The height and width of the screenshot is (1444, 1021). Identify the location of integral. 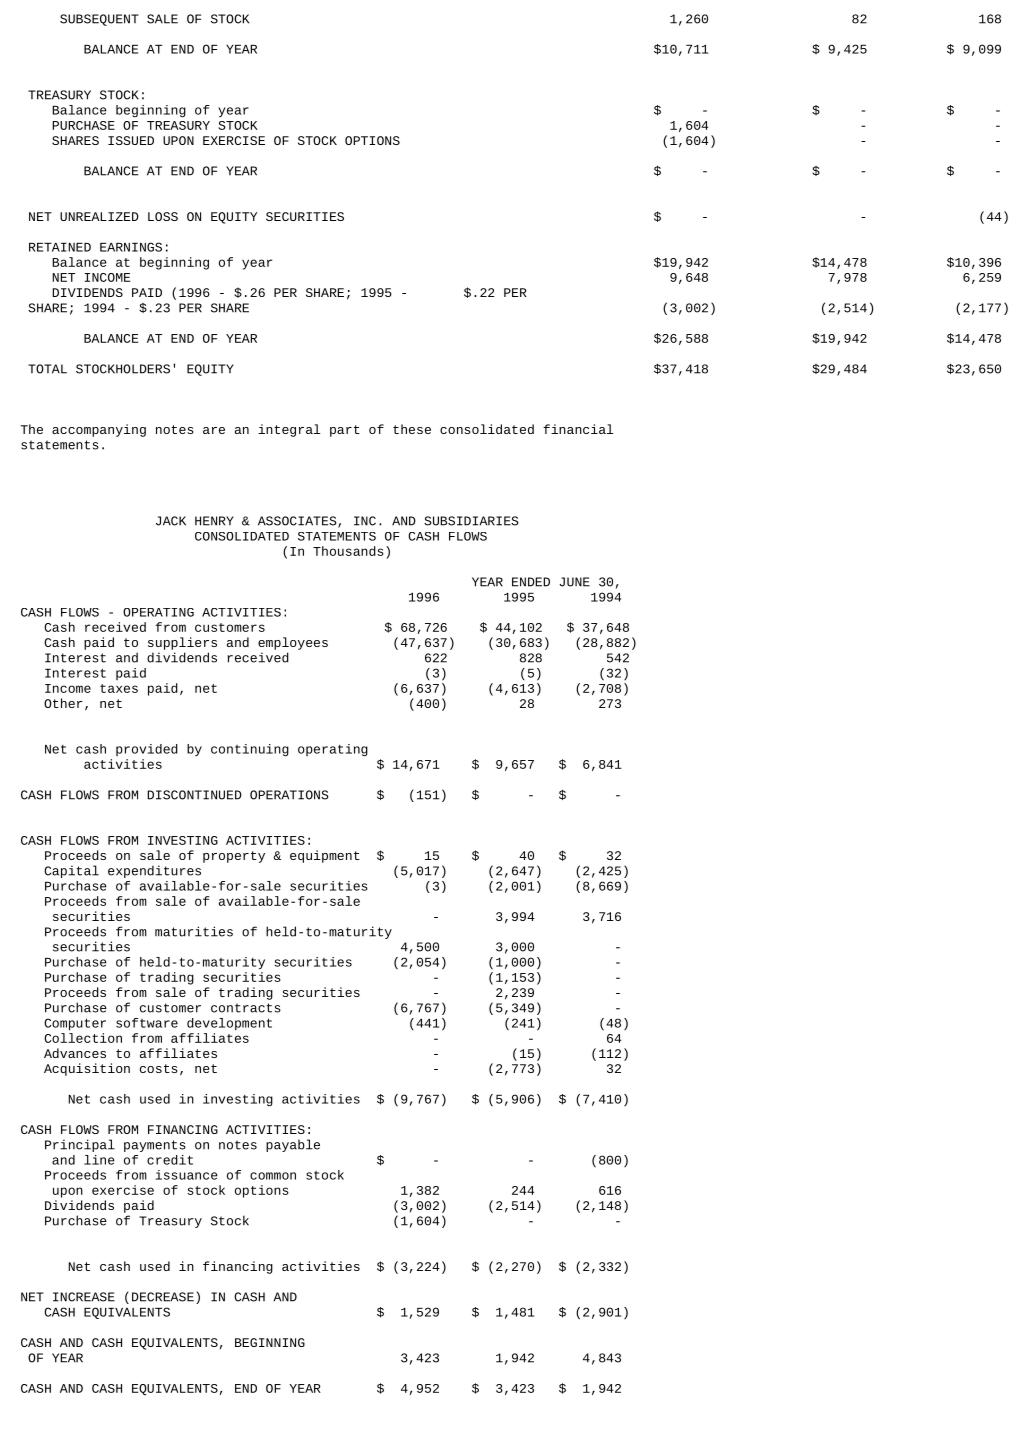
(289, 430).
